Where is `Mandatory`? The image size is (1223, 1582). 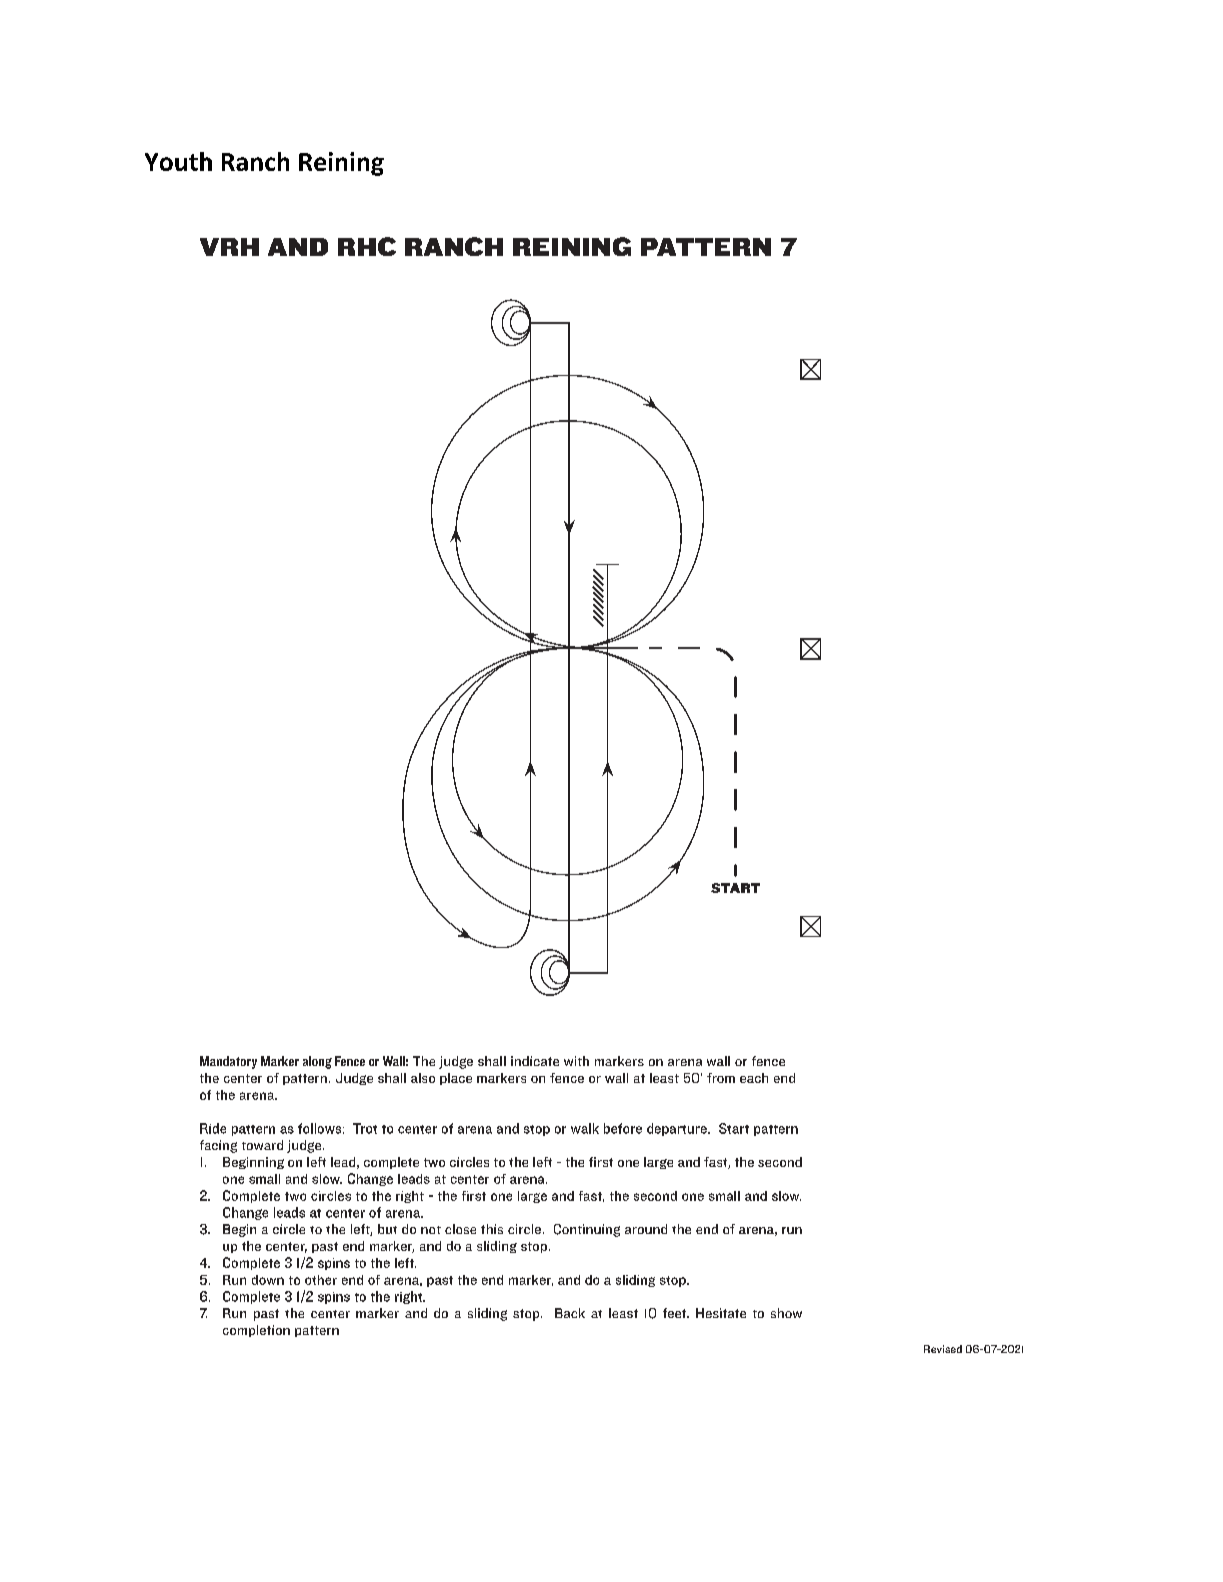 Mandatory is located at coordinates (228, 1062).
